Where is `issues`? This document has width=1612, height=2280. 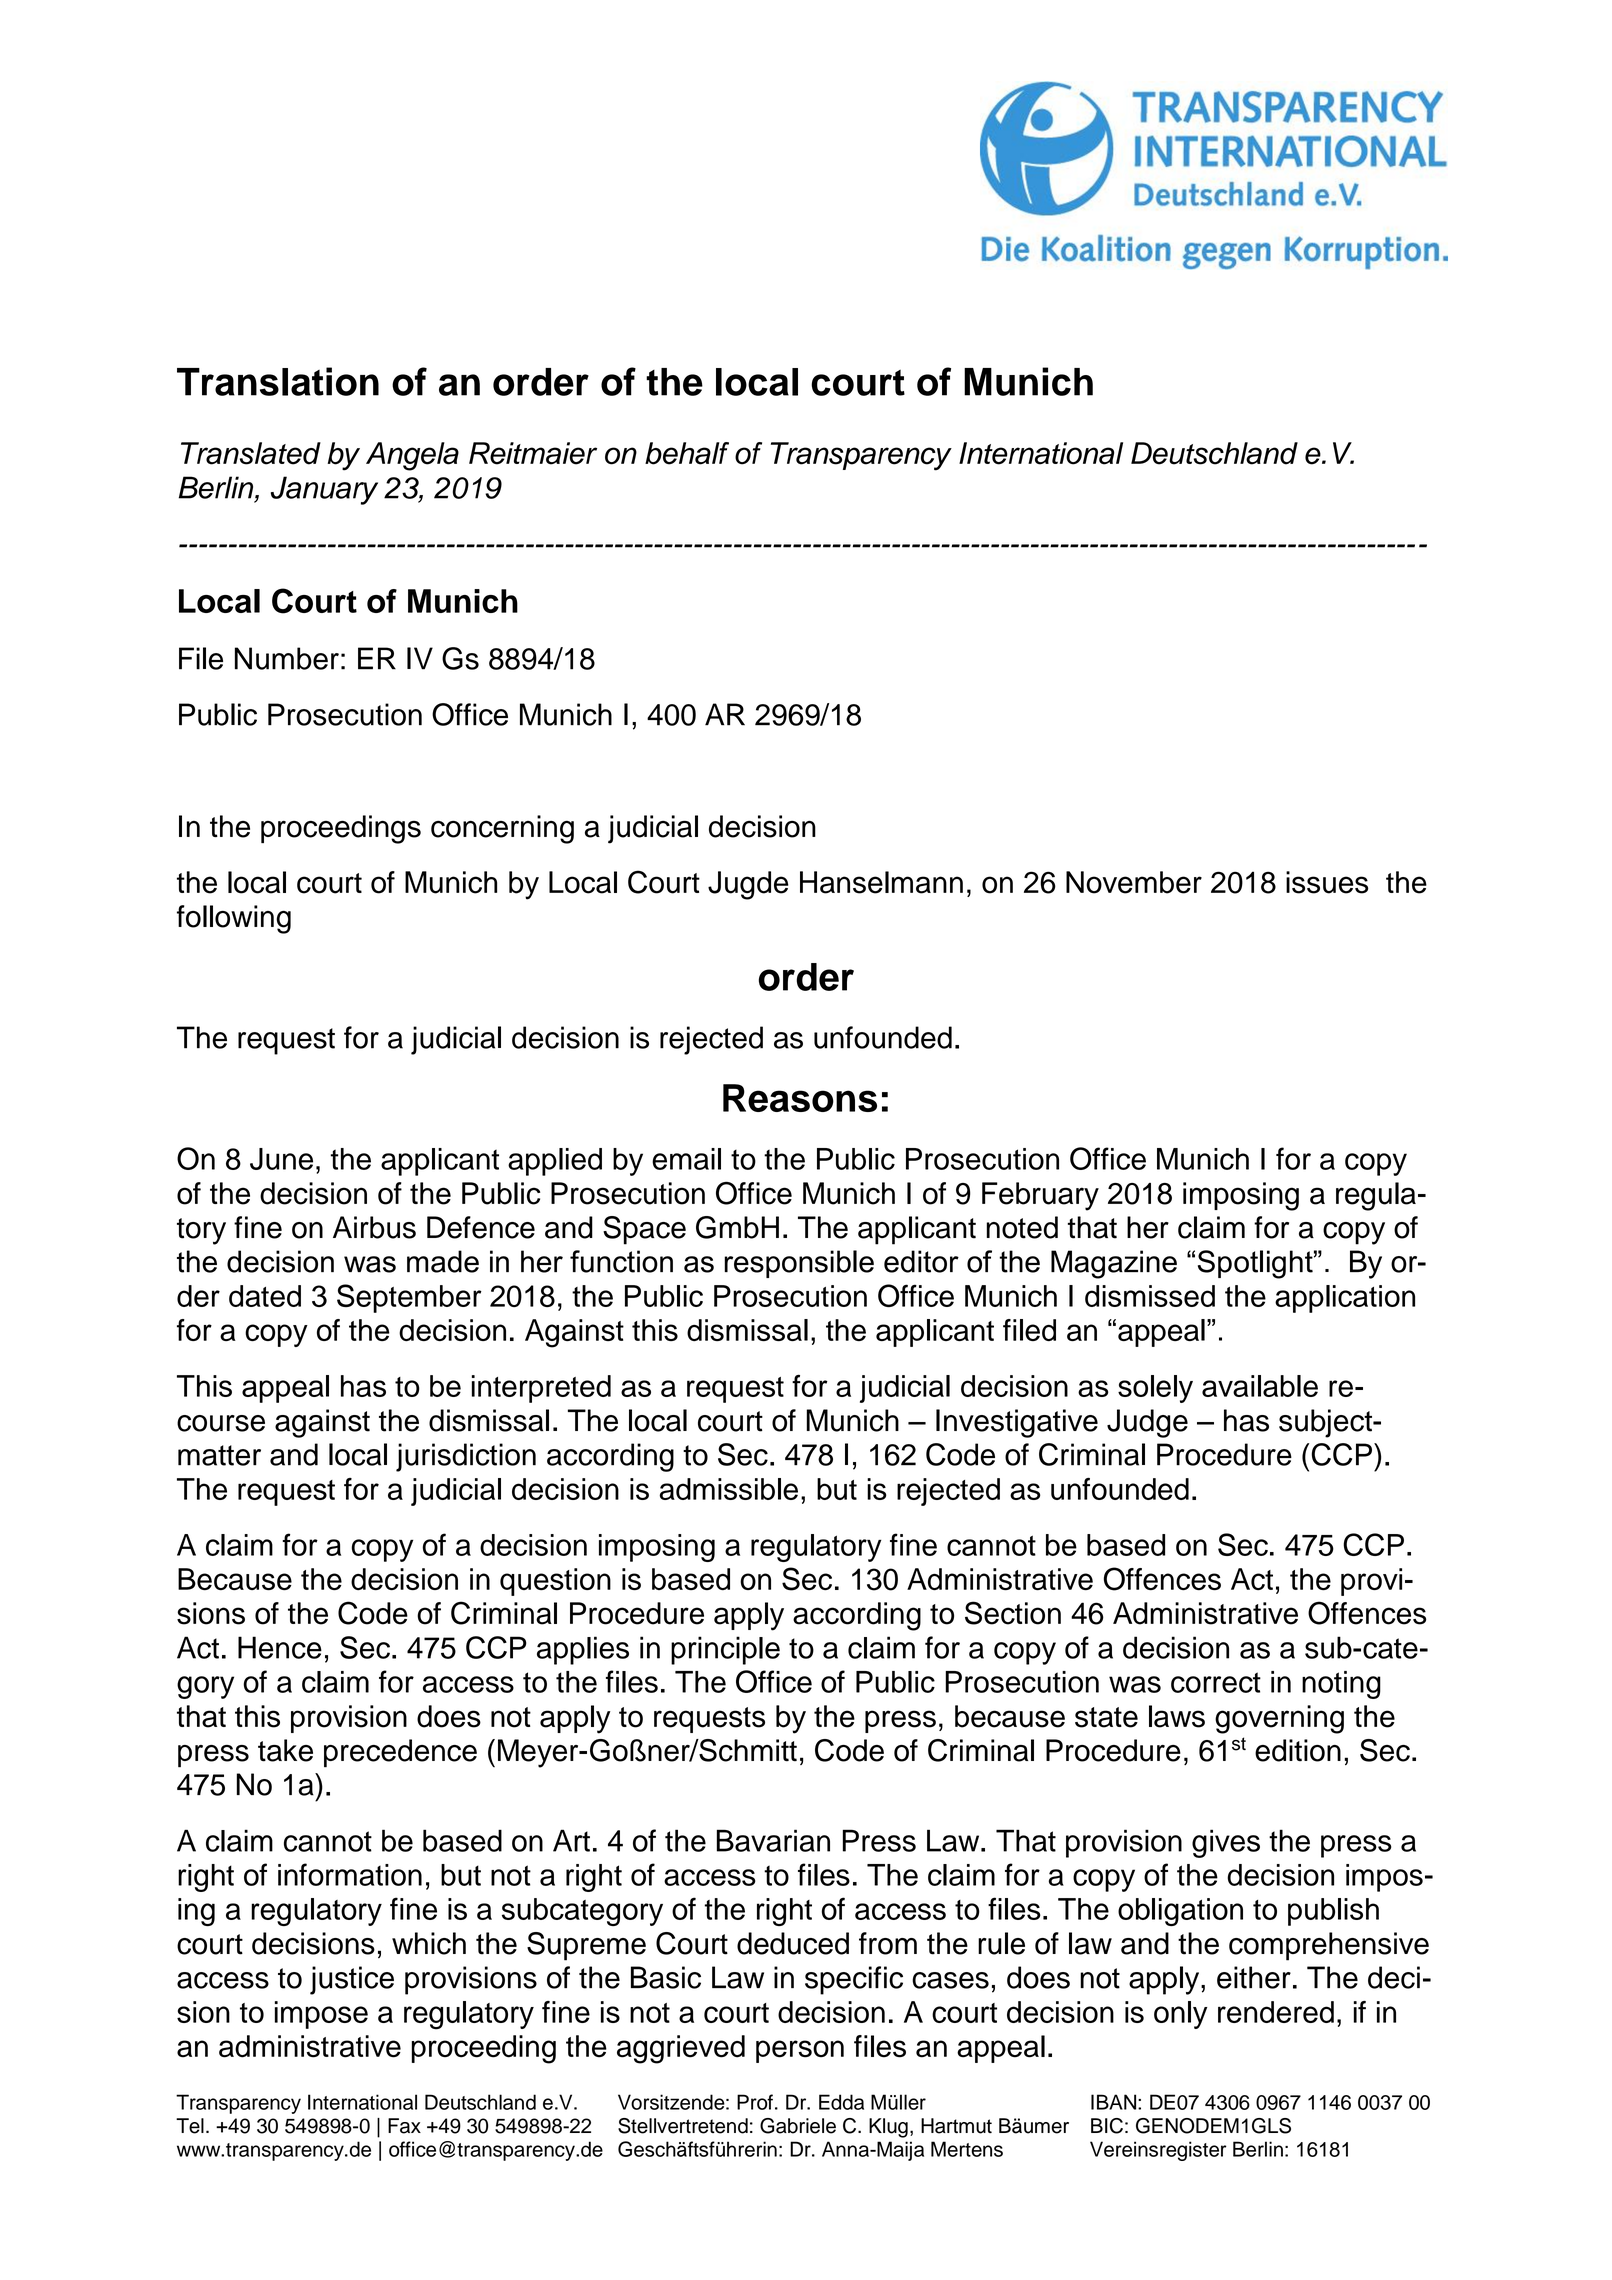 issues is located at coordinates (1327, 882).
